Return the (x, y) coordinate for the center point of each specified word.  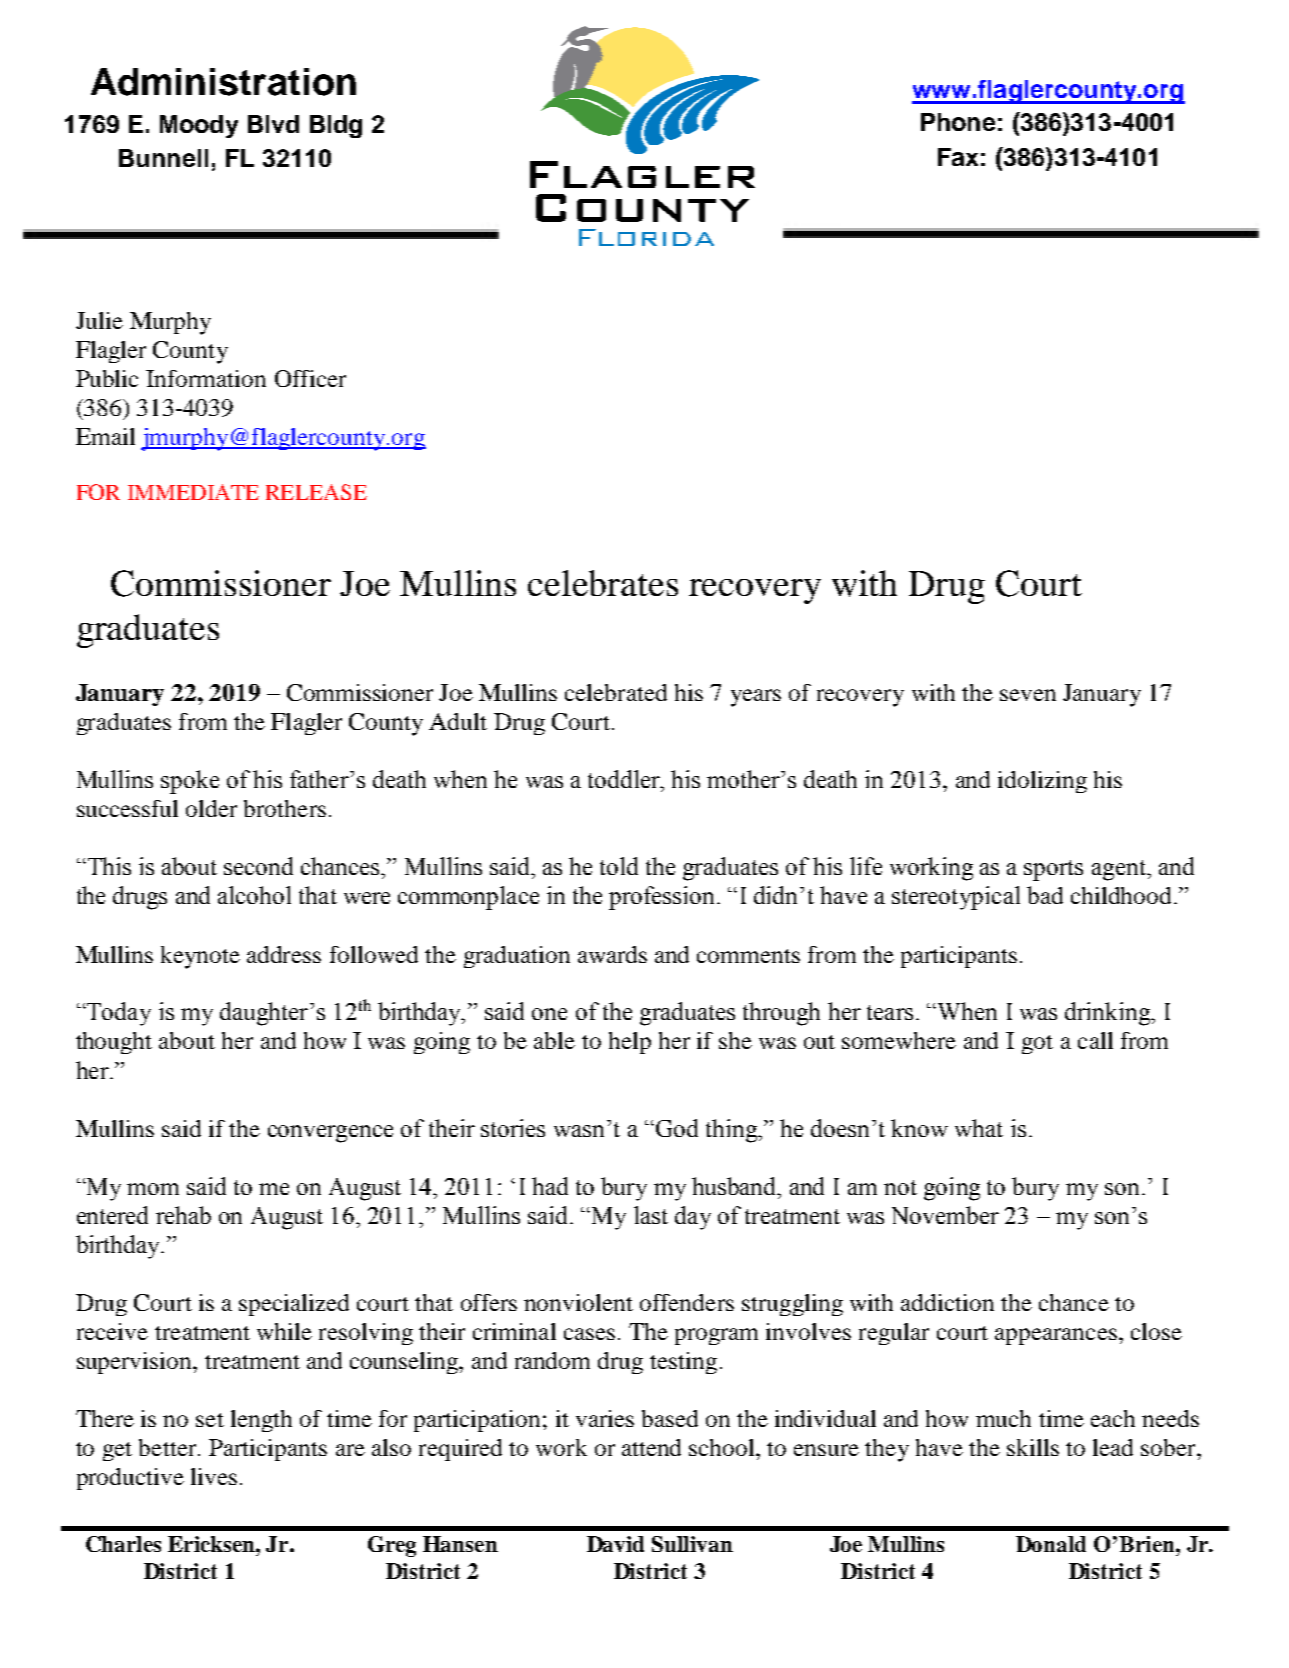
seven (1028, 695)
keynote (200, 957)
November (945, 1215)
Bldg (336, 126)
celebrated (616, 692)
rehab (183, 1215)
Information (206, 378)
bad (1045, 895)
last (651, 1215)
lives (214, 1476)
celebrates (603, 583)
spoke (190, 782)
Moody (199, 126)
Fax (958, 157)
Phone (958, 122)
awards (612, 954)
